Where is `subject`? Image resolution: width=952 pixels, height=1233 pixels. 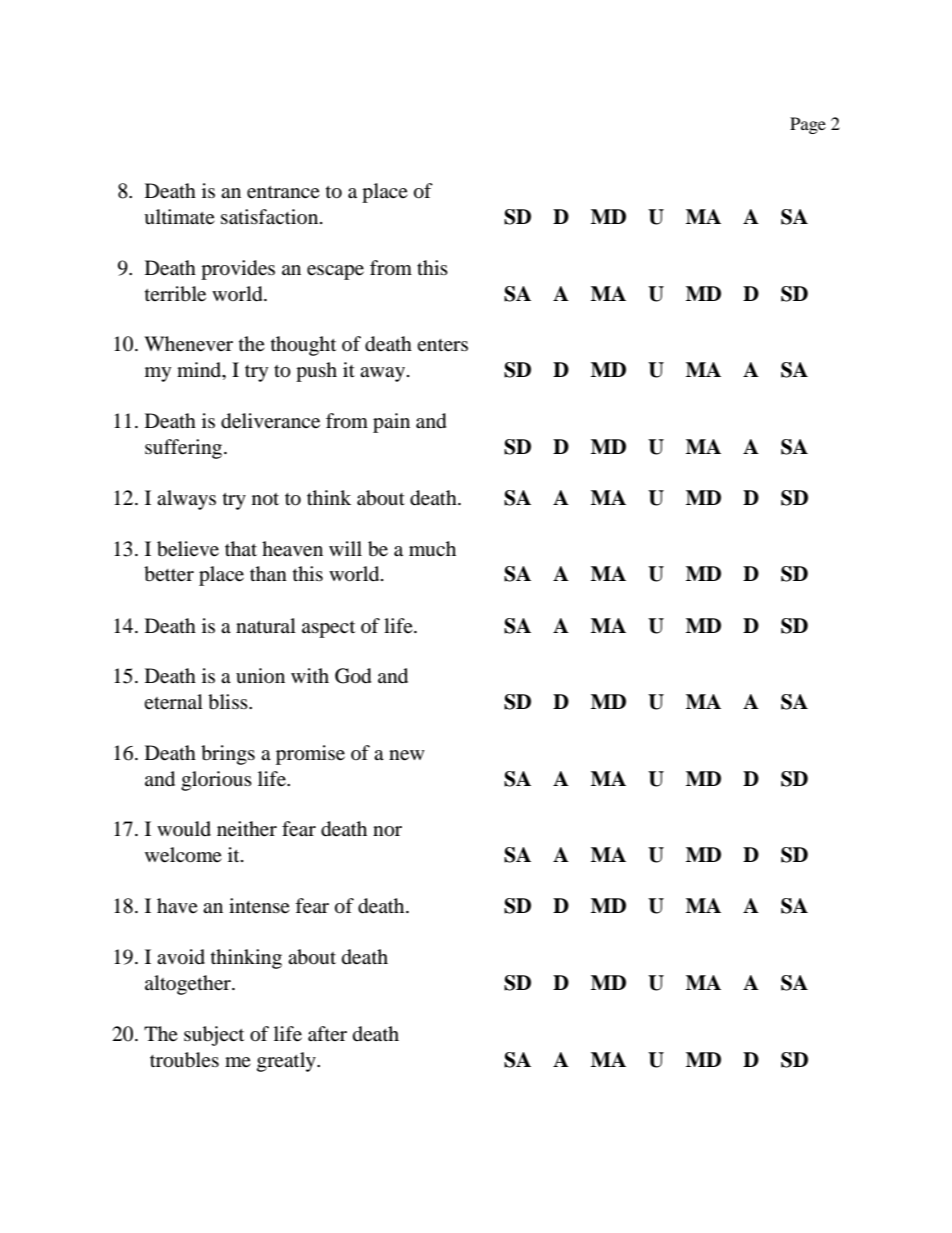
subject is located at coordinates (214, 1036).
